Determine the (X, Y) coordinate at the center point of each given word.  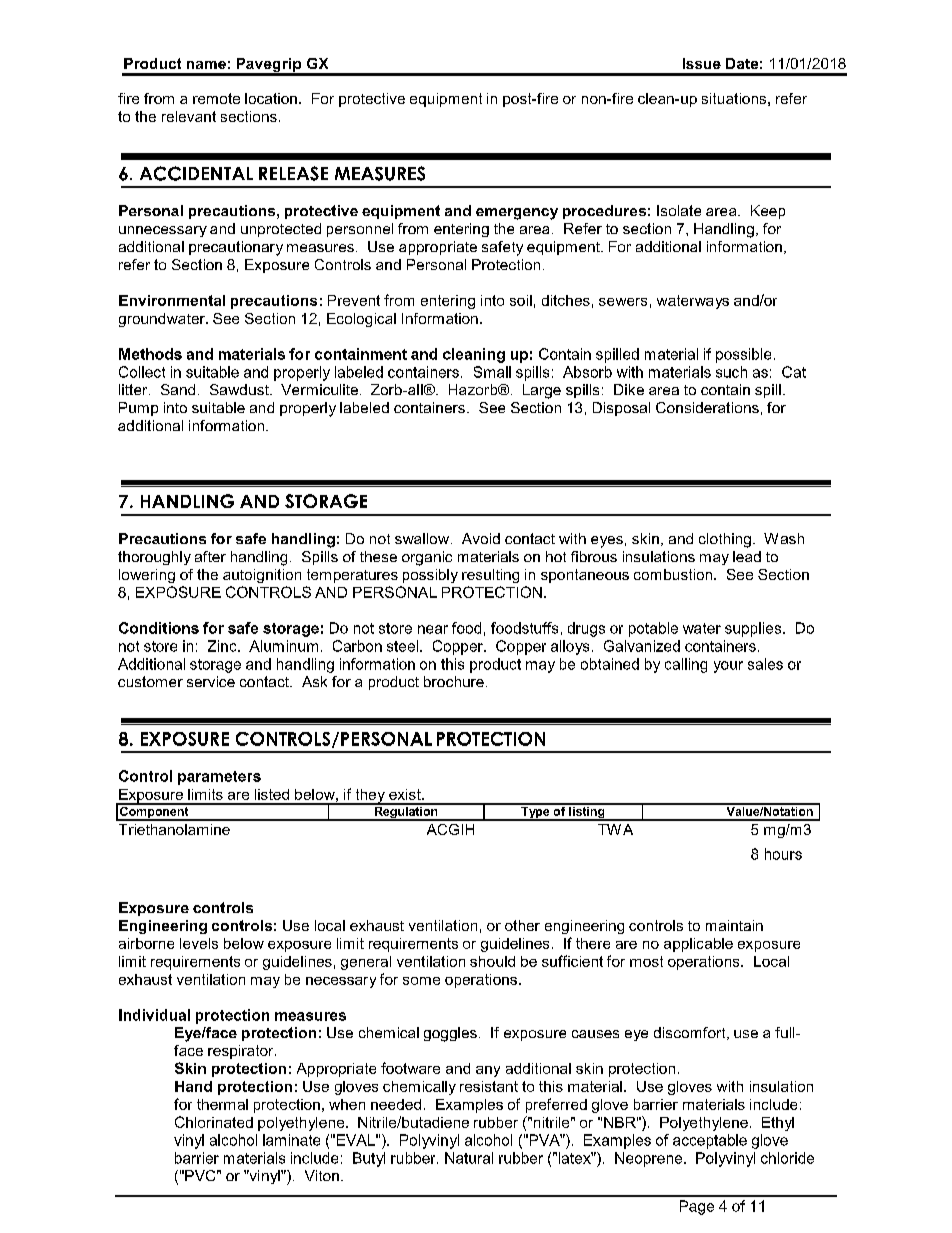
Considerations (707, 407)
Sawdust (240, 389)
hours (783, 854)
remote (216, 98)
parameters (219, 778)
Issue (702, 63)
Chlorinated (214, 1122)
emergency (517, 214)
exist (406, 794)
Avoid (481, 538)
